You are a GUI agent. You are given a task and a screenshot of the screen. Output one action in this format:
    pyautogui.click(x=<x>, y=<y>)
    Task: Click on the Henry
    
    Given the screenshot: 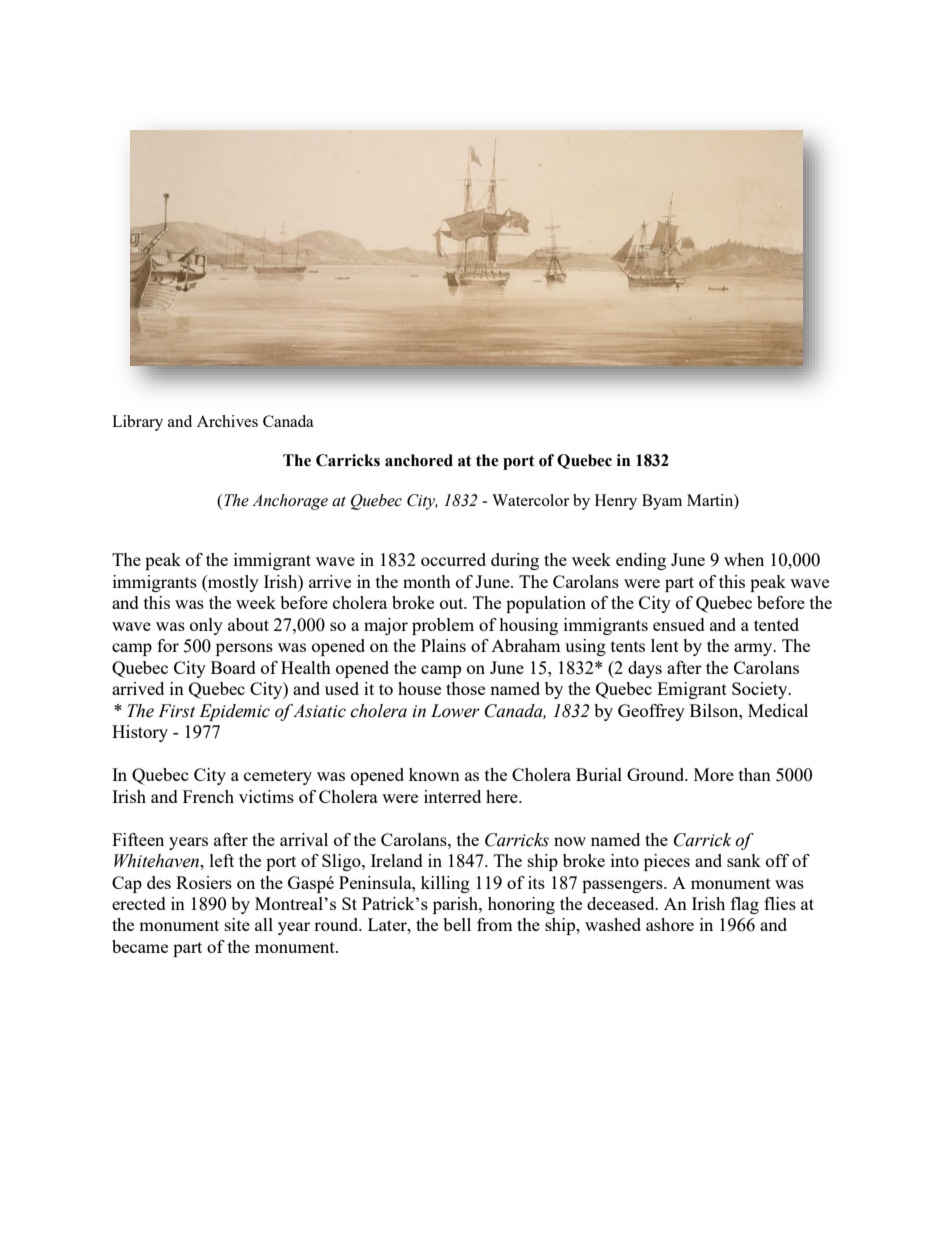 What is the action you would take?
    pyautogui.click(x=616, y=502)
